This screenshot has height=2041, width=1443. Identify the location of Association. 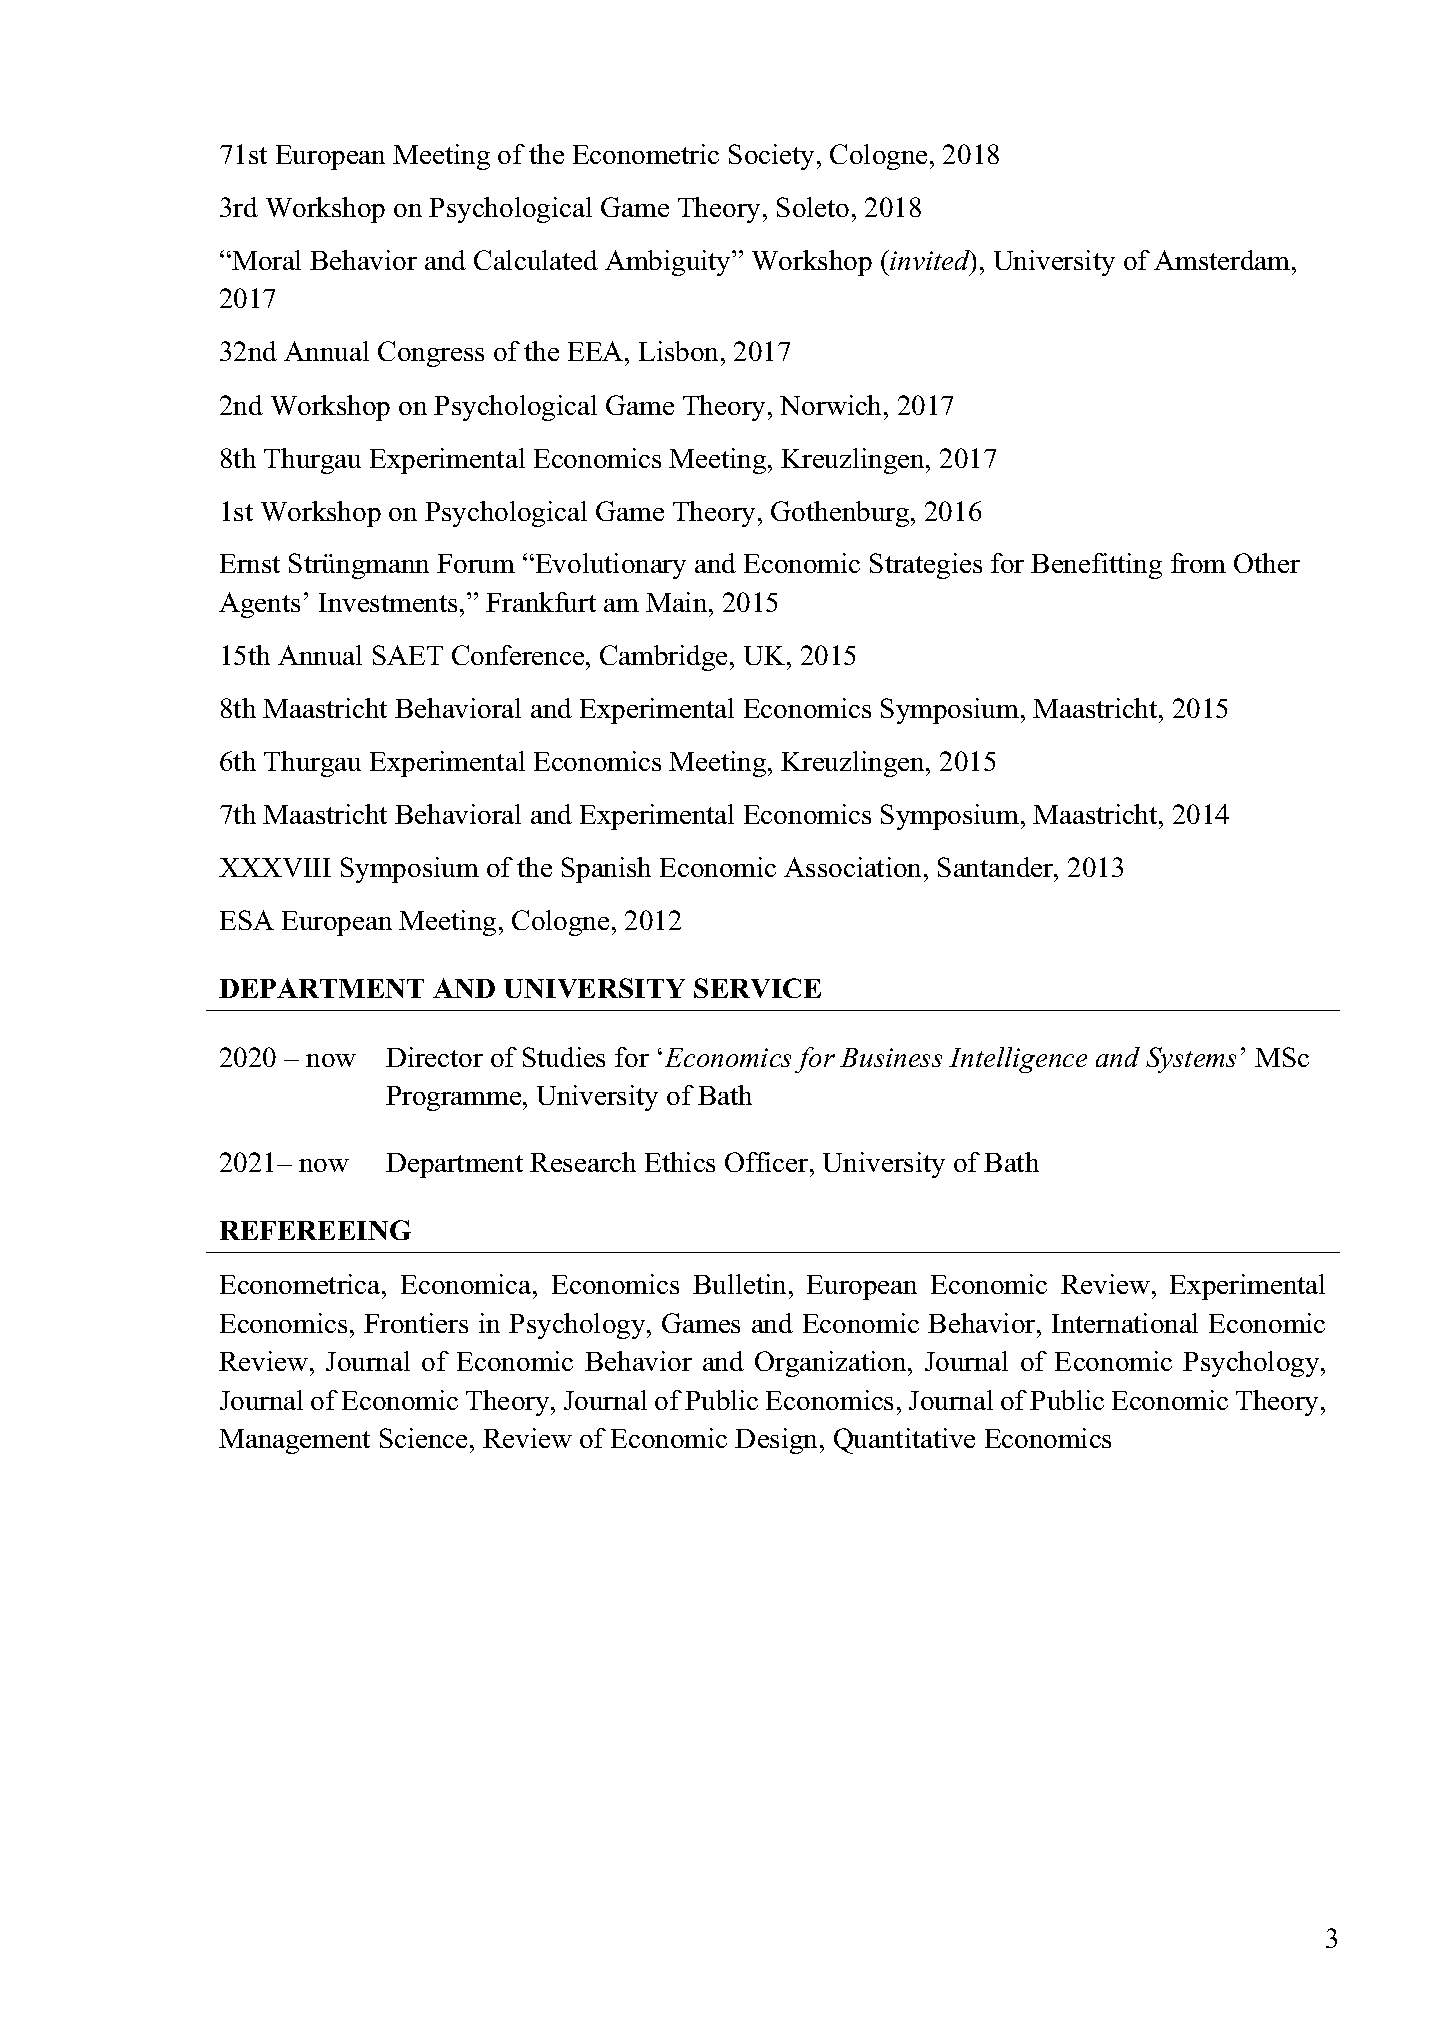
(854, 867).
